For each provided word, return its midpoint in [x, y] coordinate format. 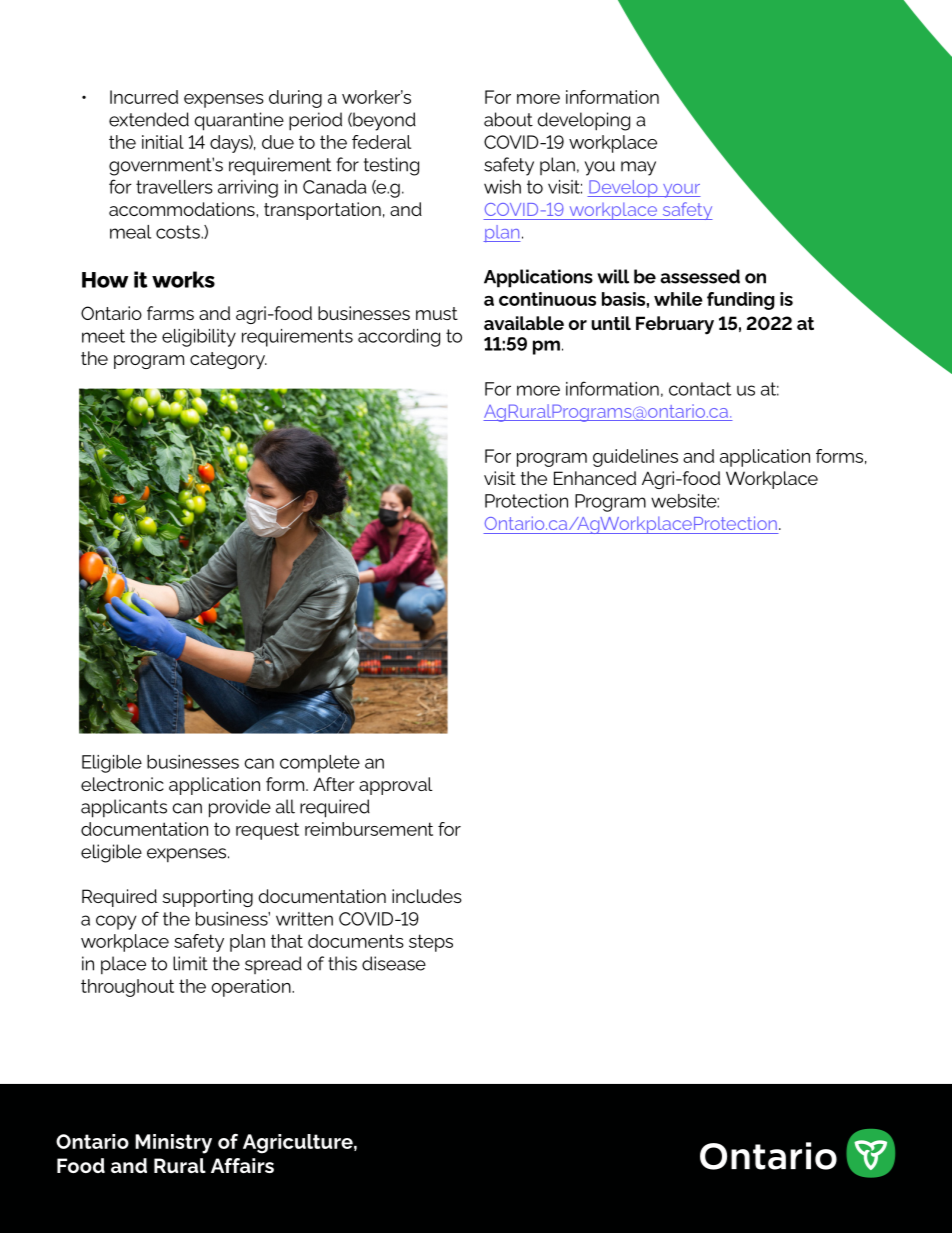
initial [163, 142]
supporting [207, 898]
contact [700, 389]
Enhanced [595, 478]
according [399, 338]
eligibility [199, 338]
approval [396, 786]
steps [431, 943]
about [508, 119]
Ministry [173, 1144]
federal [381, 142]
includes [427, 896]
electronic [122, 784]
